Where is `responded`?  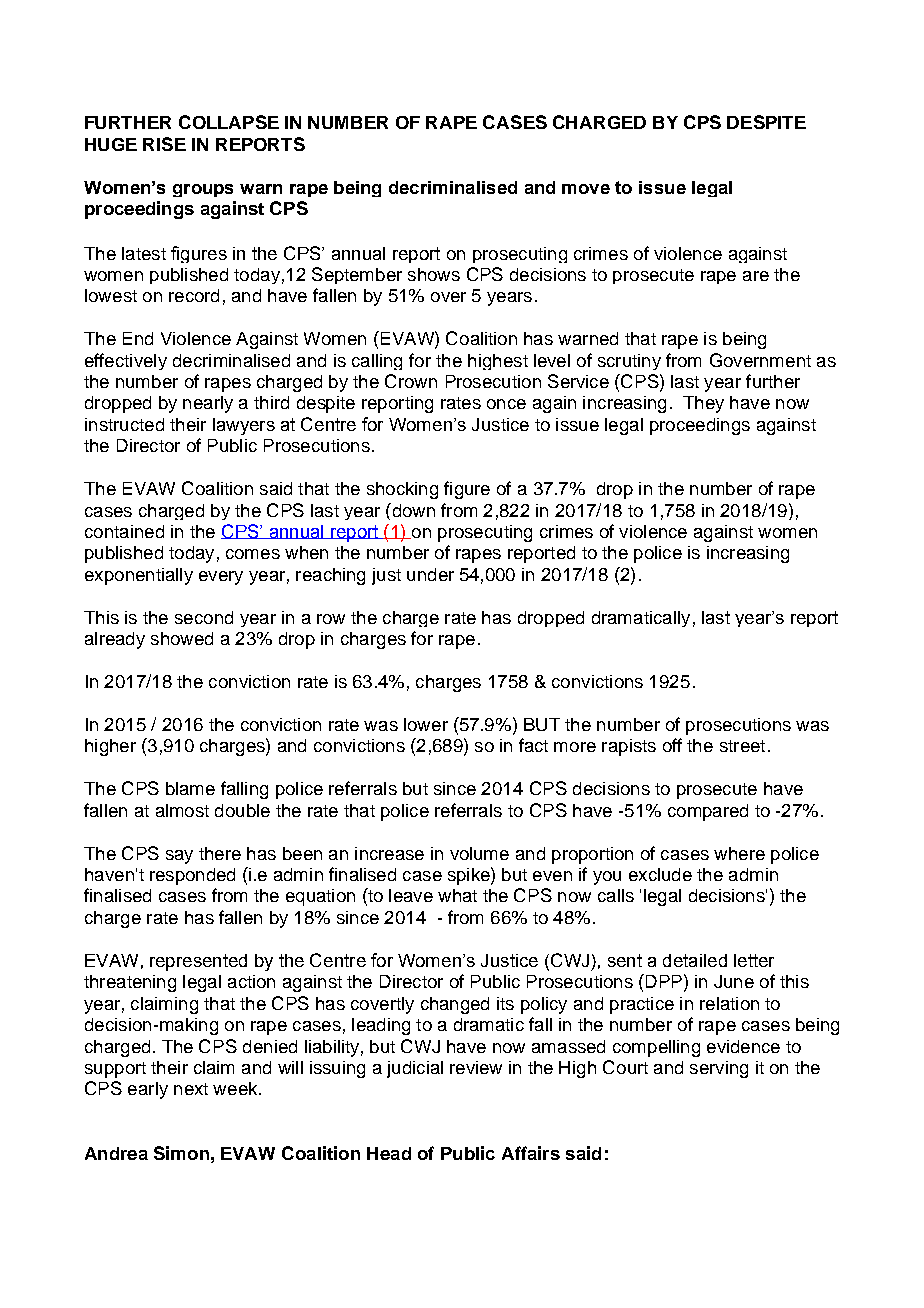
responded is located at coordinates (192, 876).
